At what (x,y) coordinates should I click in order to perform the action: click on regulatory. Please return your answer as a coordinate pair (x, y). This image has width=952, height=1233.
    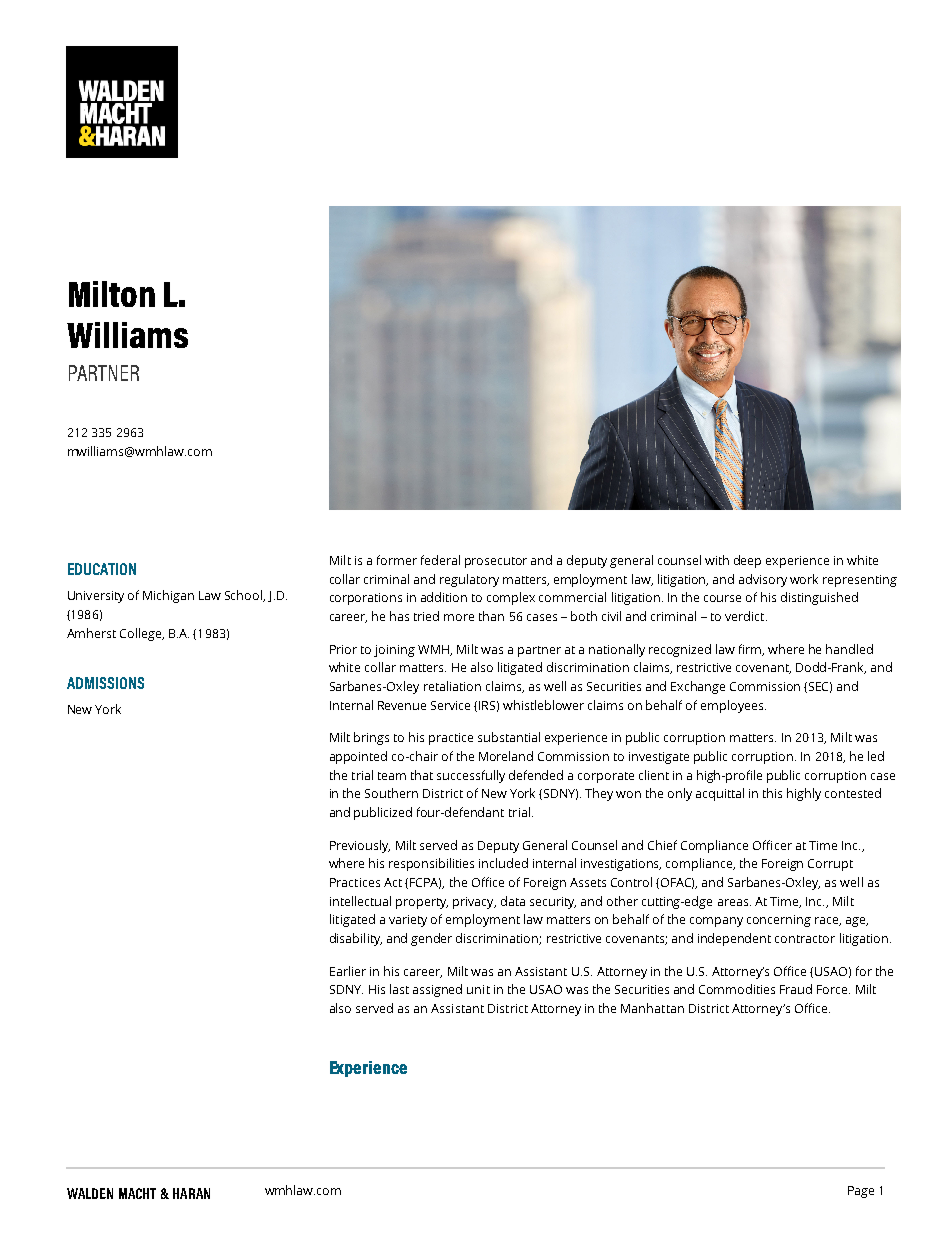
    Looking at the image, I should click on (469, 580).
